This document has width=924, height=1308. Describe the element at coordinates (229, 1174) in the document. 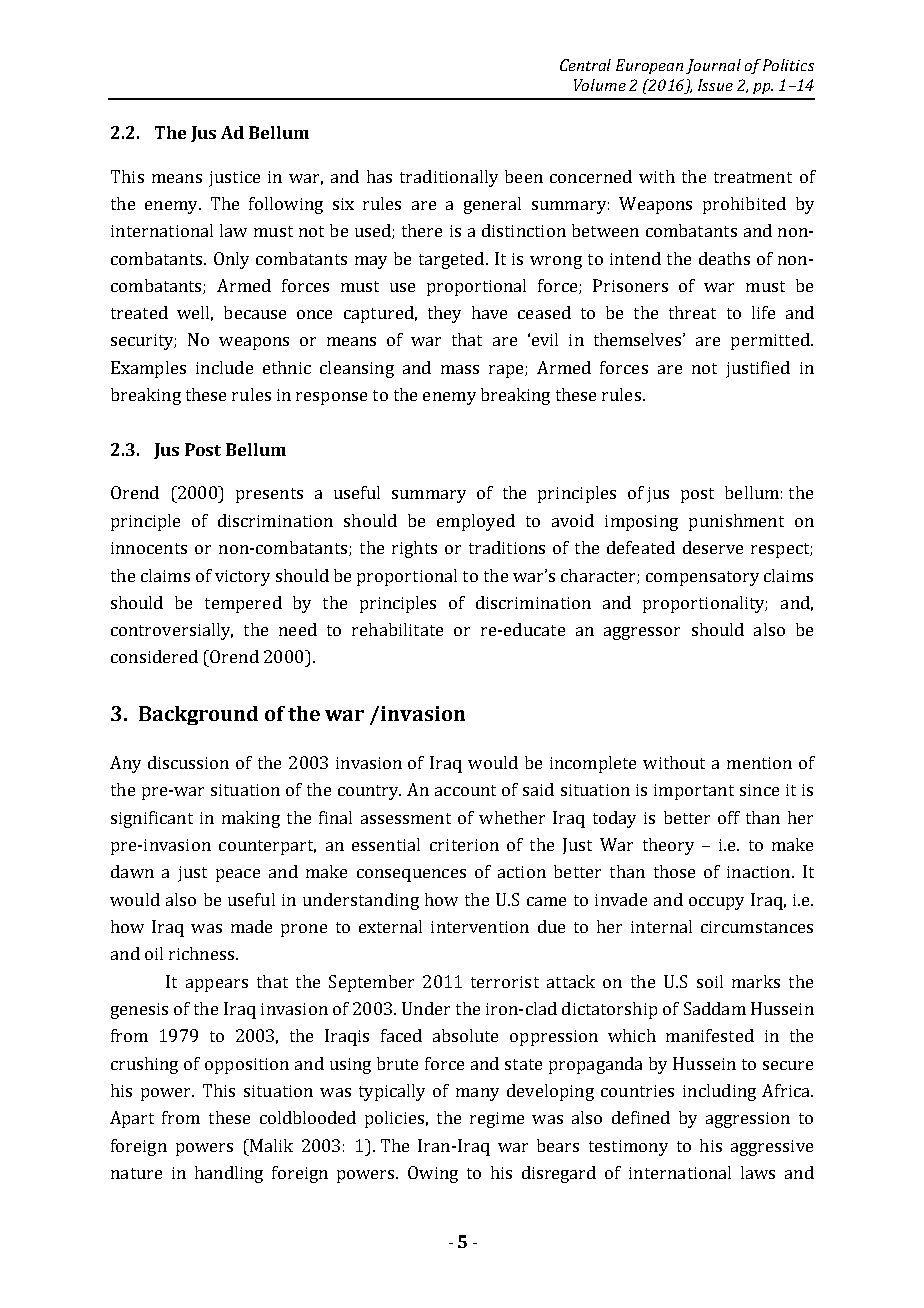

I see `handling` at that location.
